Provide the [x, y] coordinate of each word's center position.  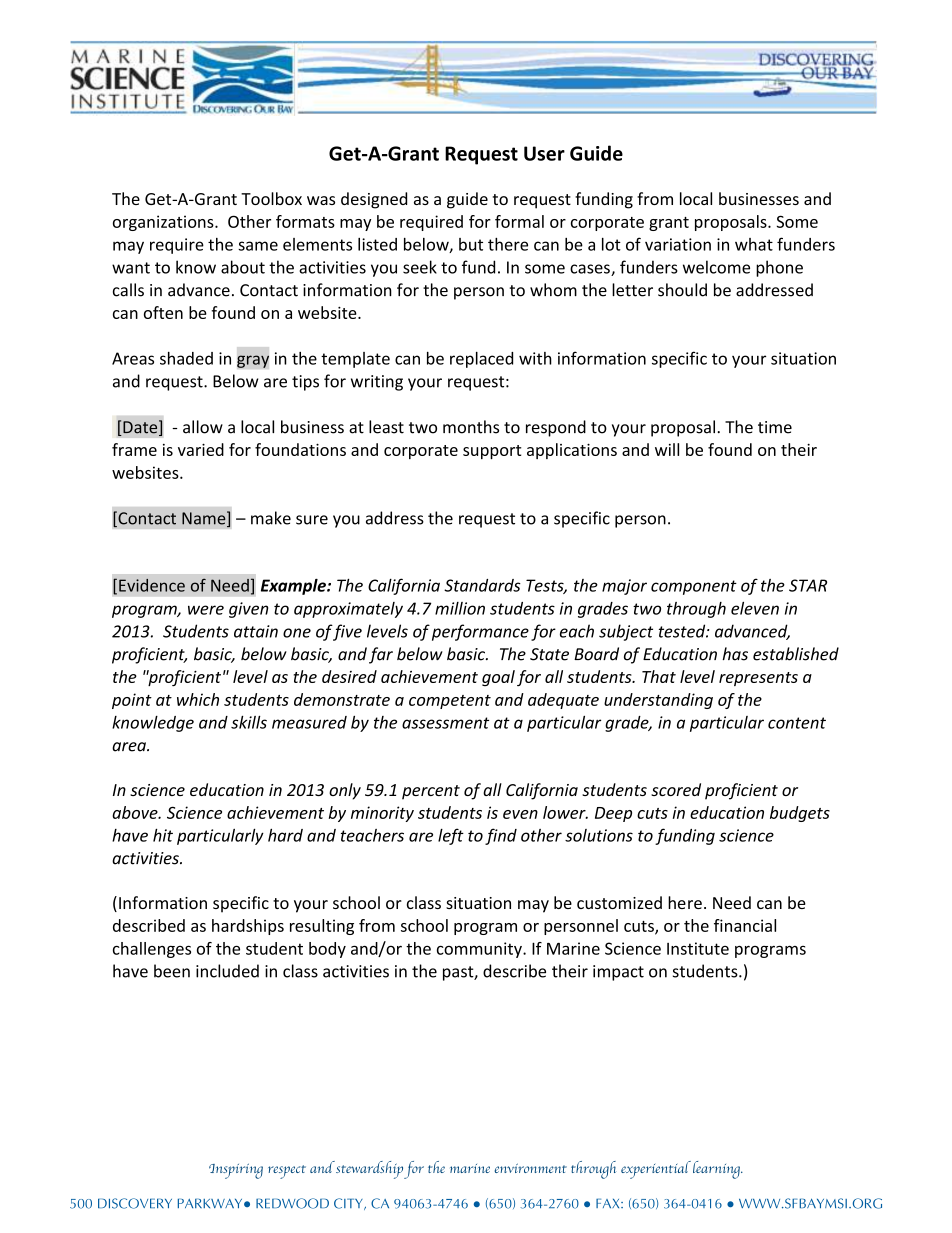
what [754, 244]
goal [498, 678]
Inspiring [236, 1171]
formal [519, 221]
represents [758, 679]
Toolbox [271, 198]
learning [717, 1170]
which [198, 699]
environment [530, 1168]
